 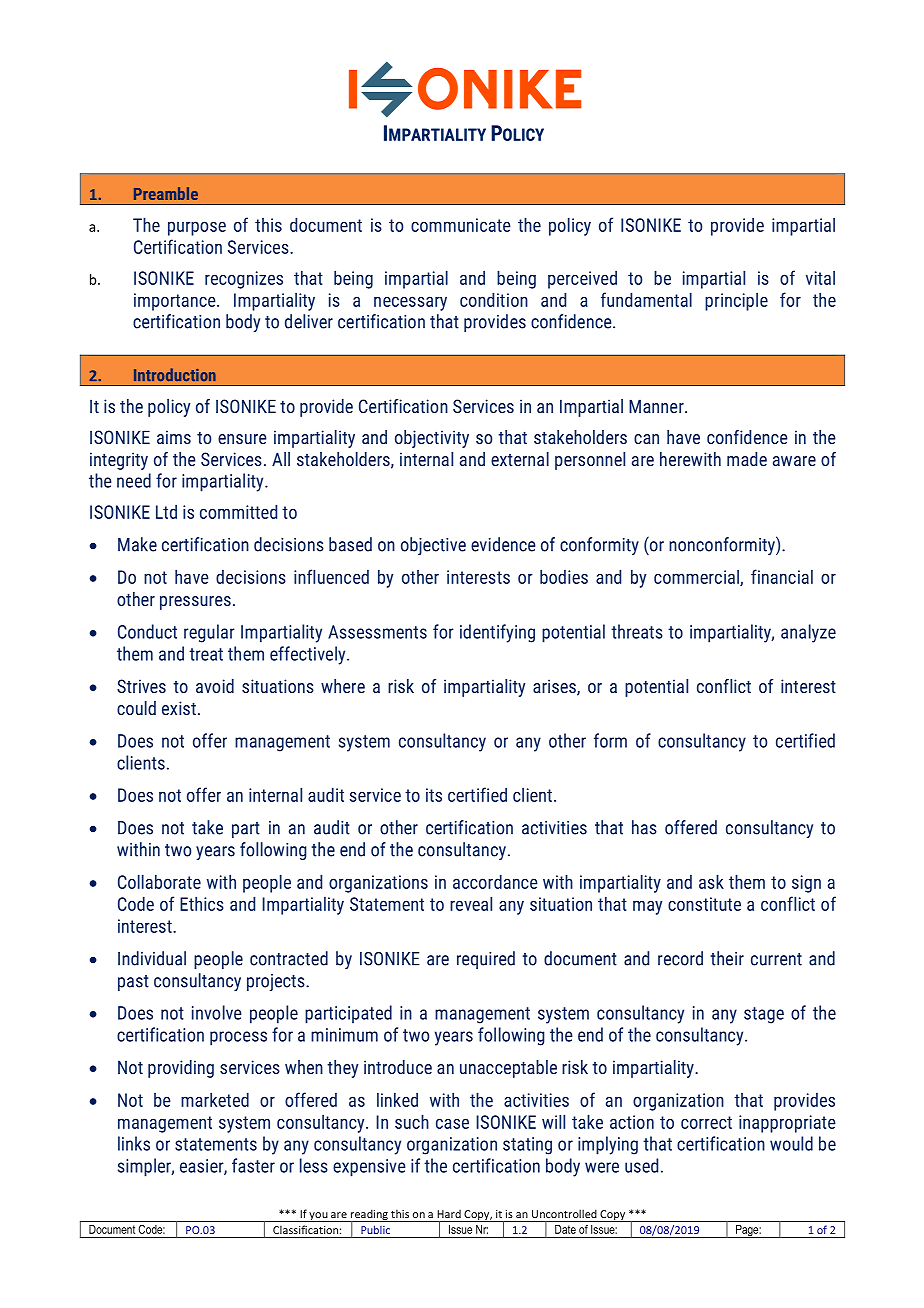 What do you see at coordinates (808, 633) in the screenshot?
I see `analyze` at bounding box center [808, 633].
